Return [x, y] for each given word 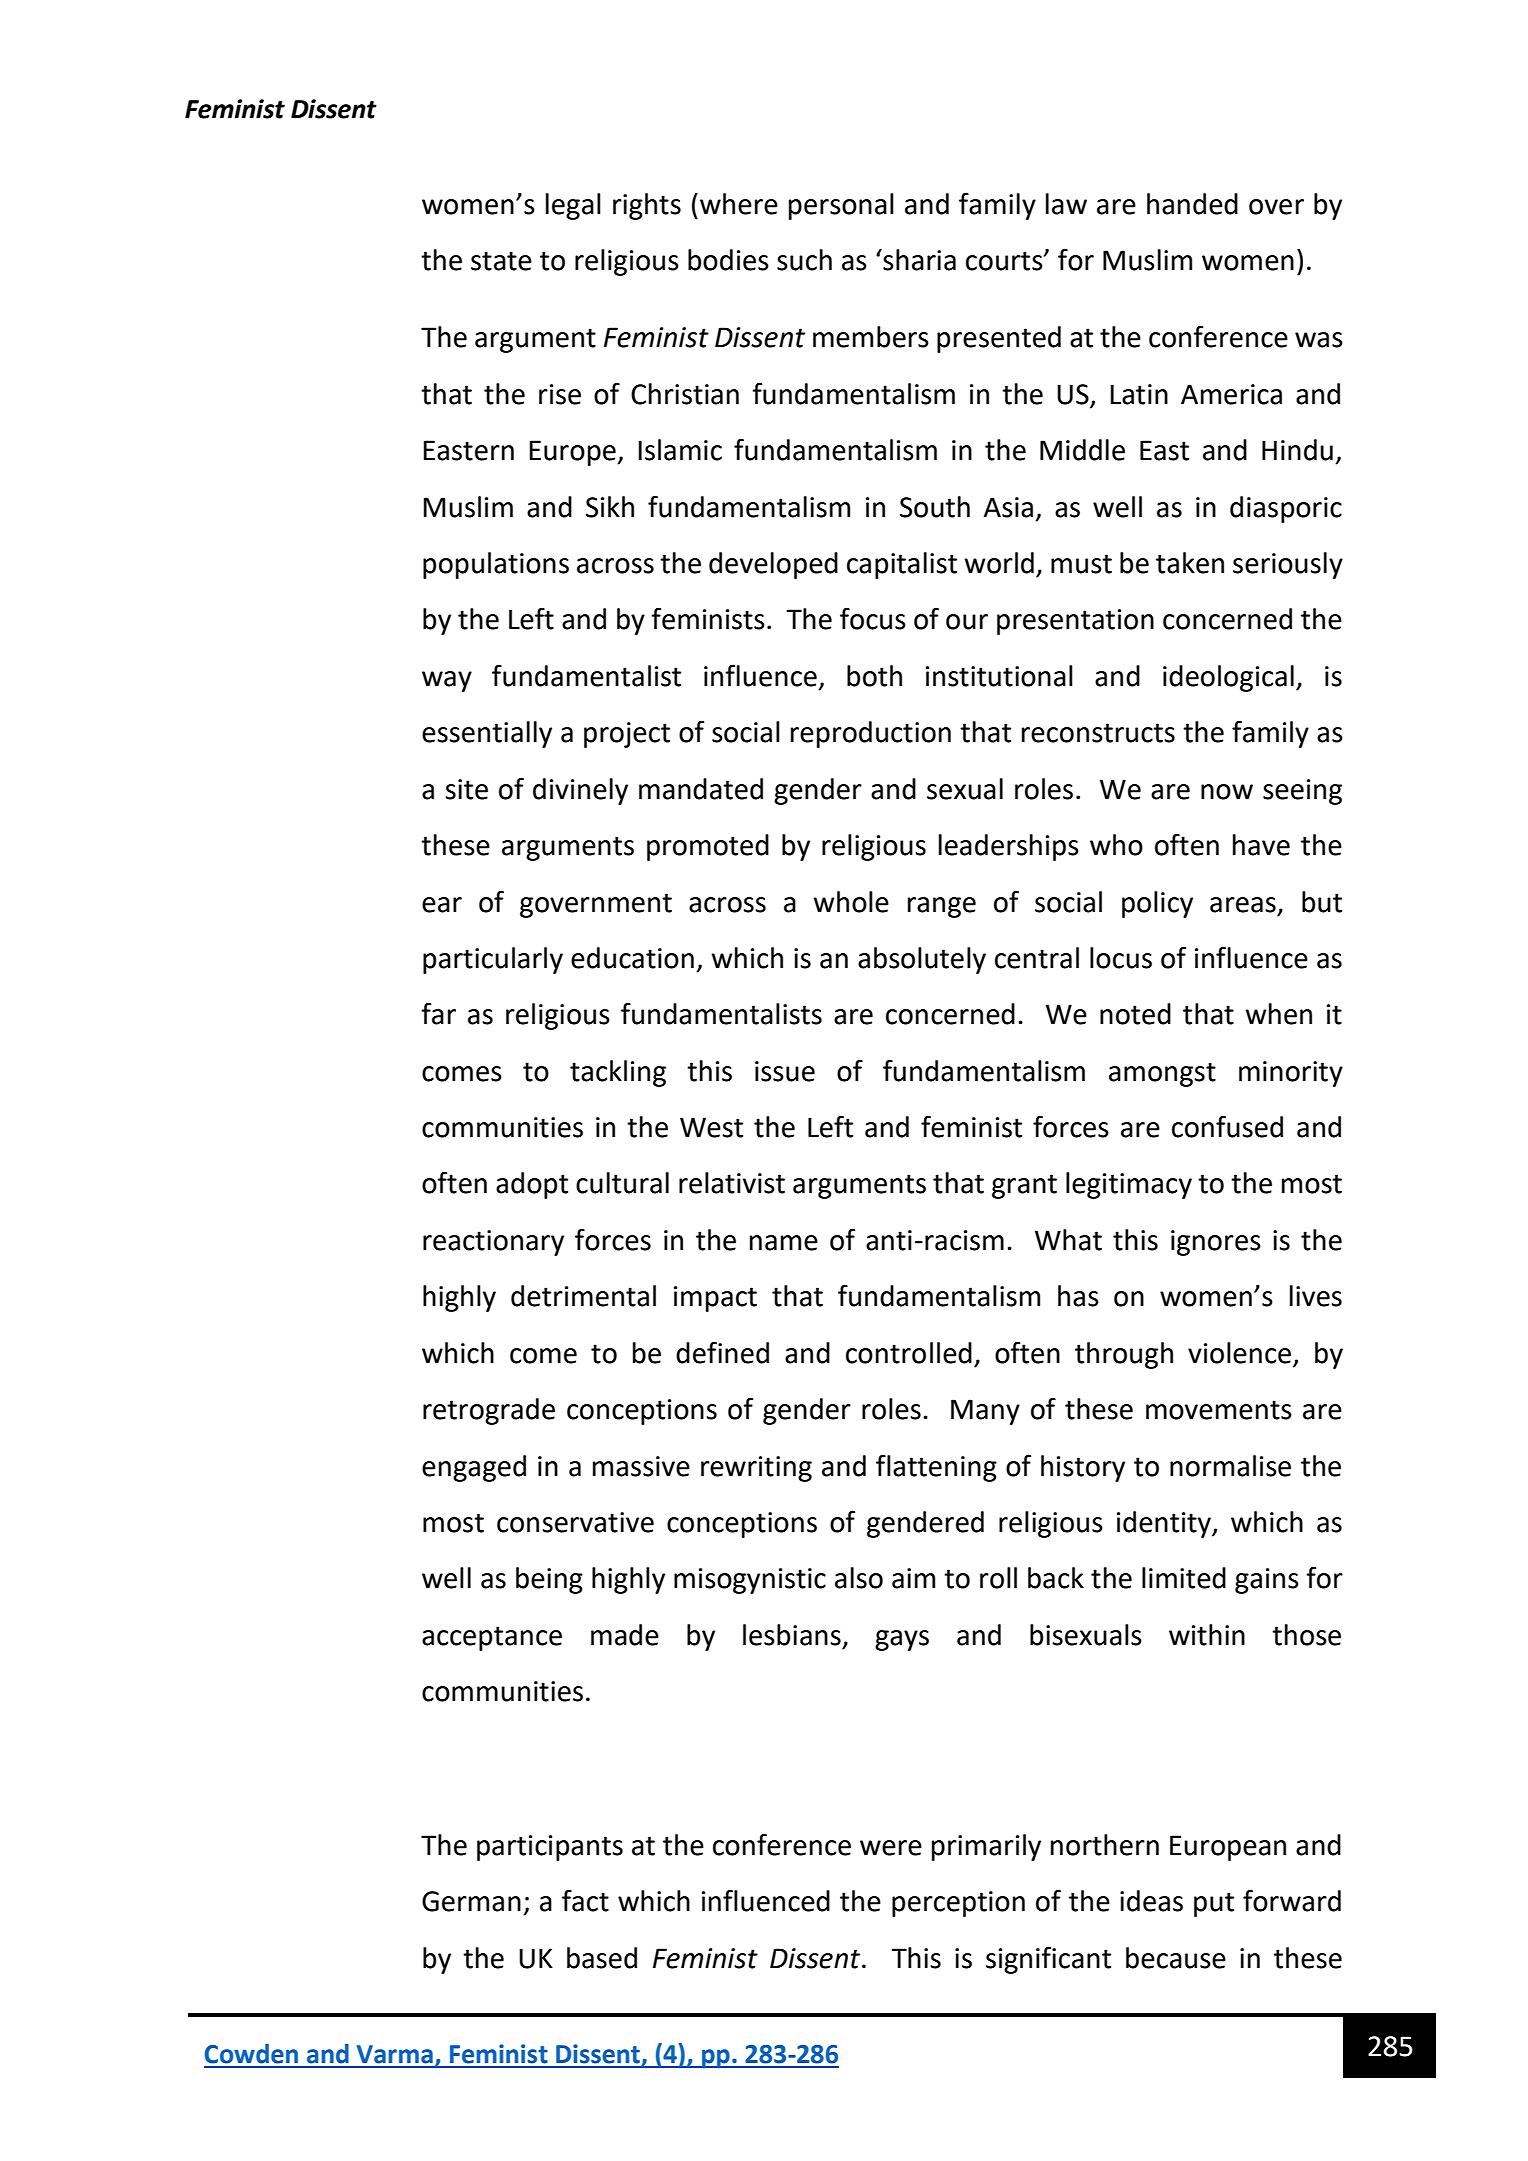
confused [1227, 1127]
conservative [575, 1522]
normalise [1230, 1466]
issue [785, 1071]
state [501, 261]
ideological [1228, 678]
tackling [618, 1073]
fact [585, 1901]
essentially [487, 734]
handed [1192, 204]
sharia [918, 260]
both [874, 676]
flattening [936, 1468]
